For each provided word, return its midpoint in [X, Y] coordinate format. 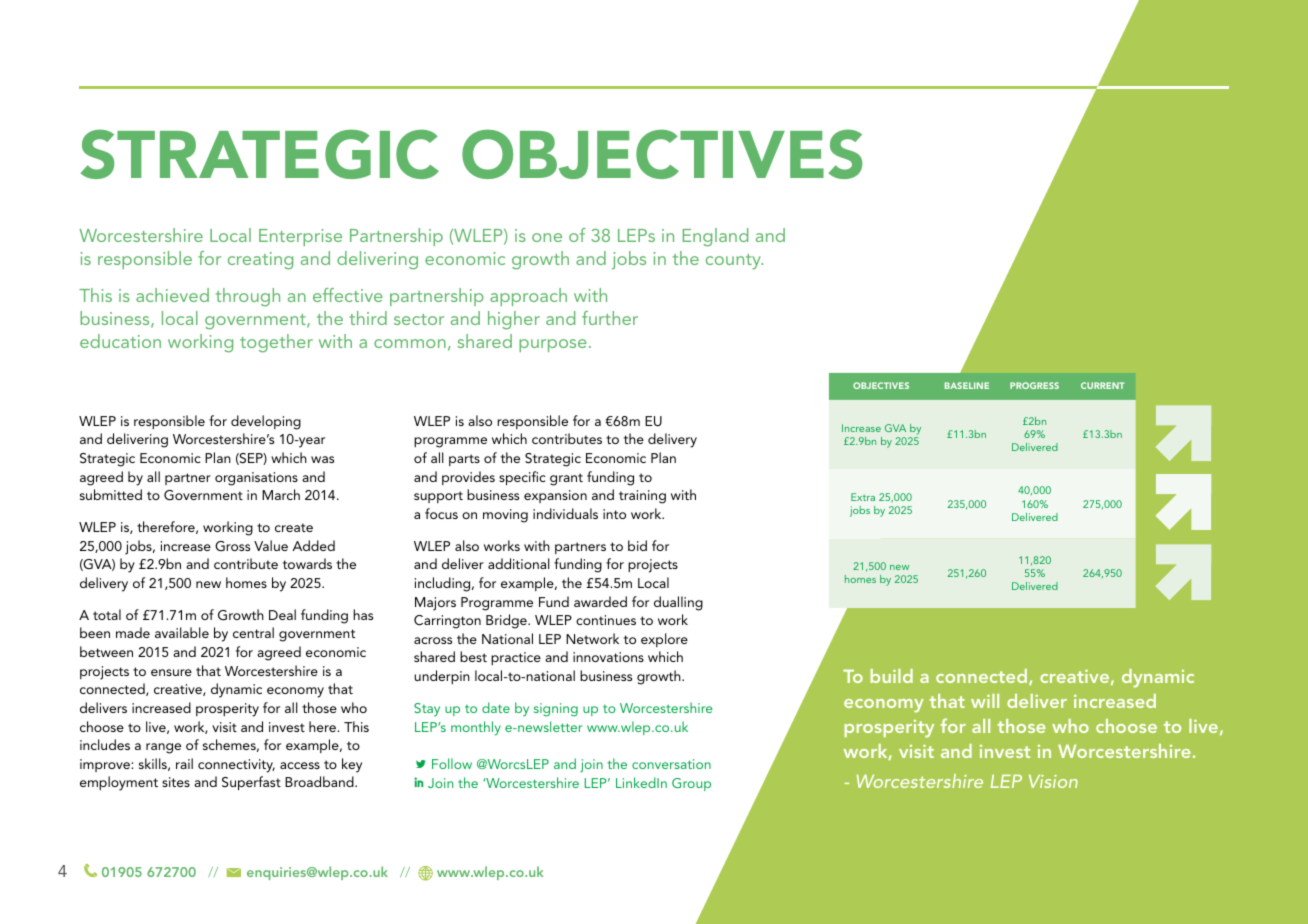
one [547, 237]
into [614, 514]
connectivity [236, 766]
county [734, 262]
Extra [863, 497]
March [281, 494]
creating [260, 261]
